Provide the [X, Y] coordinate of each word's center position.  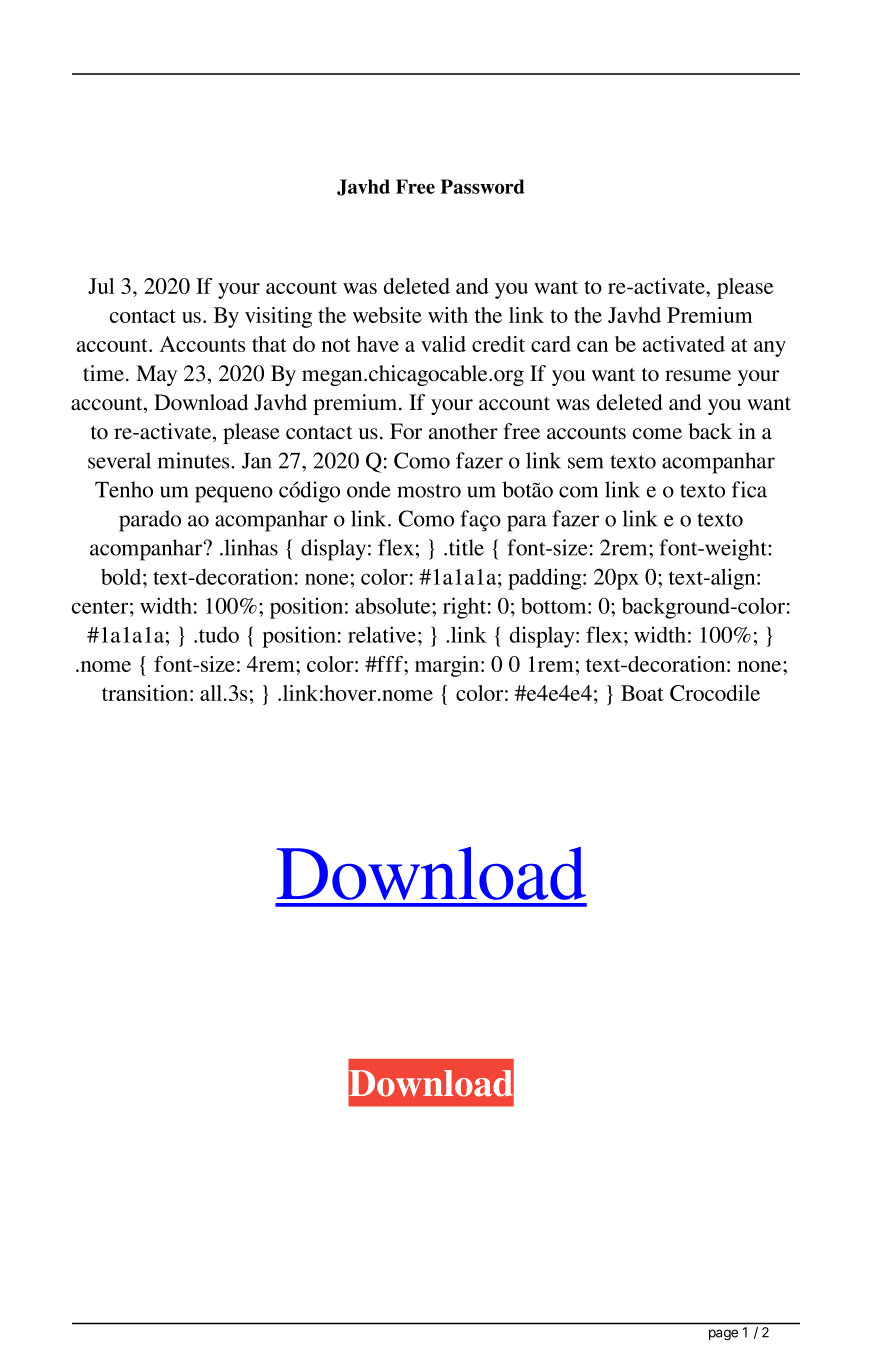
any [770, 349]
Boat [642, 693]
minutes [195, 460]
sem [586, 463]
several [119, 460]
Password [482, 186]
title [466, 547]
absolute [394, 605]
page [723, 1334]
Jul [101, 286]
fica [749, 489]
